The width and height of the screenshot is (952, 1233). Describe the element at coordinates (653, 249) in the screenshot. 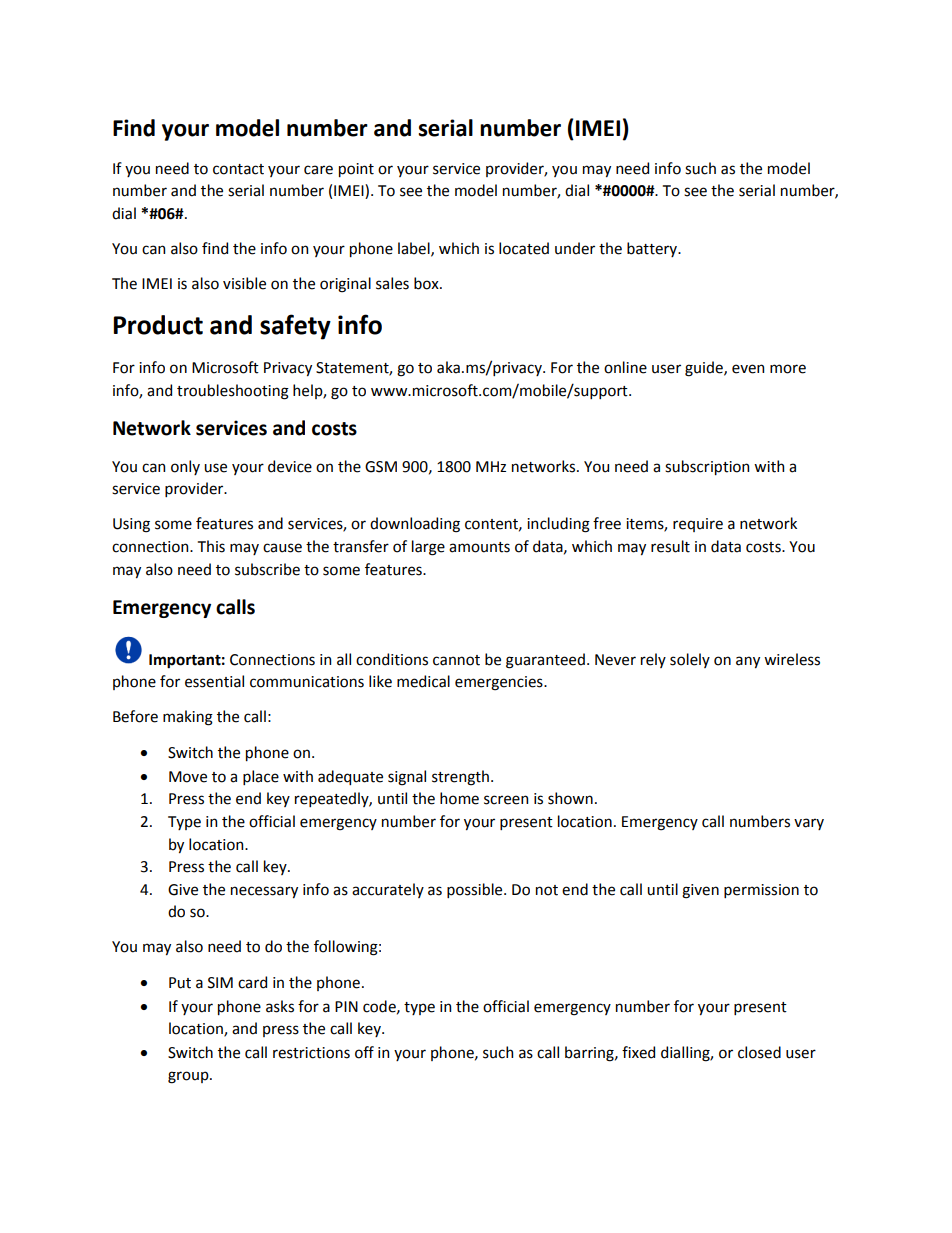

I see `battery` at that location.
